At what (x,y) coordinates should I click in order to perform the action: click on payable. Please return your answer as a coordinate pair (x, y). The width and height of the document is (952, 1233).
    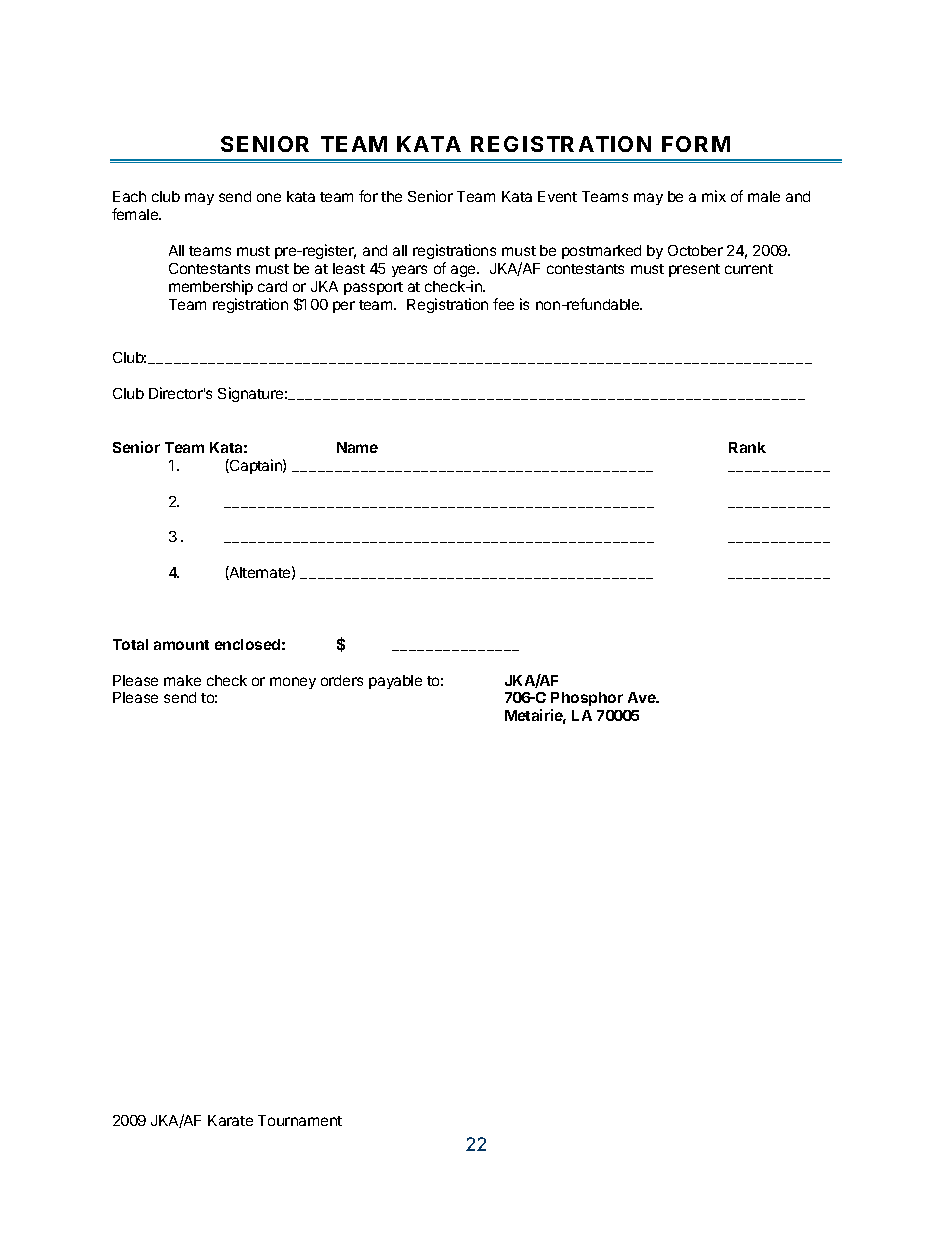
    Looking at the image, I should click on (395, 682).
